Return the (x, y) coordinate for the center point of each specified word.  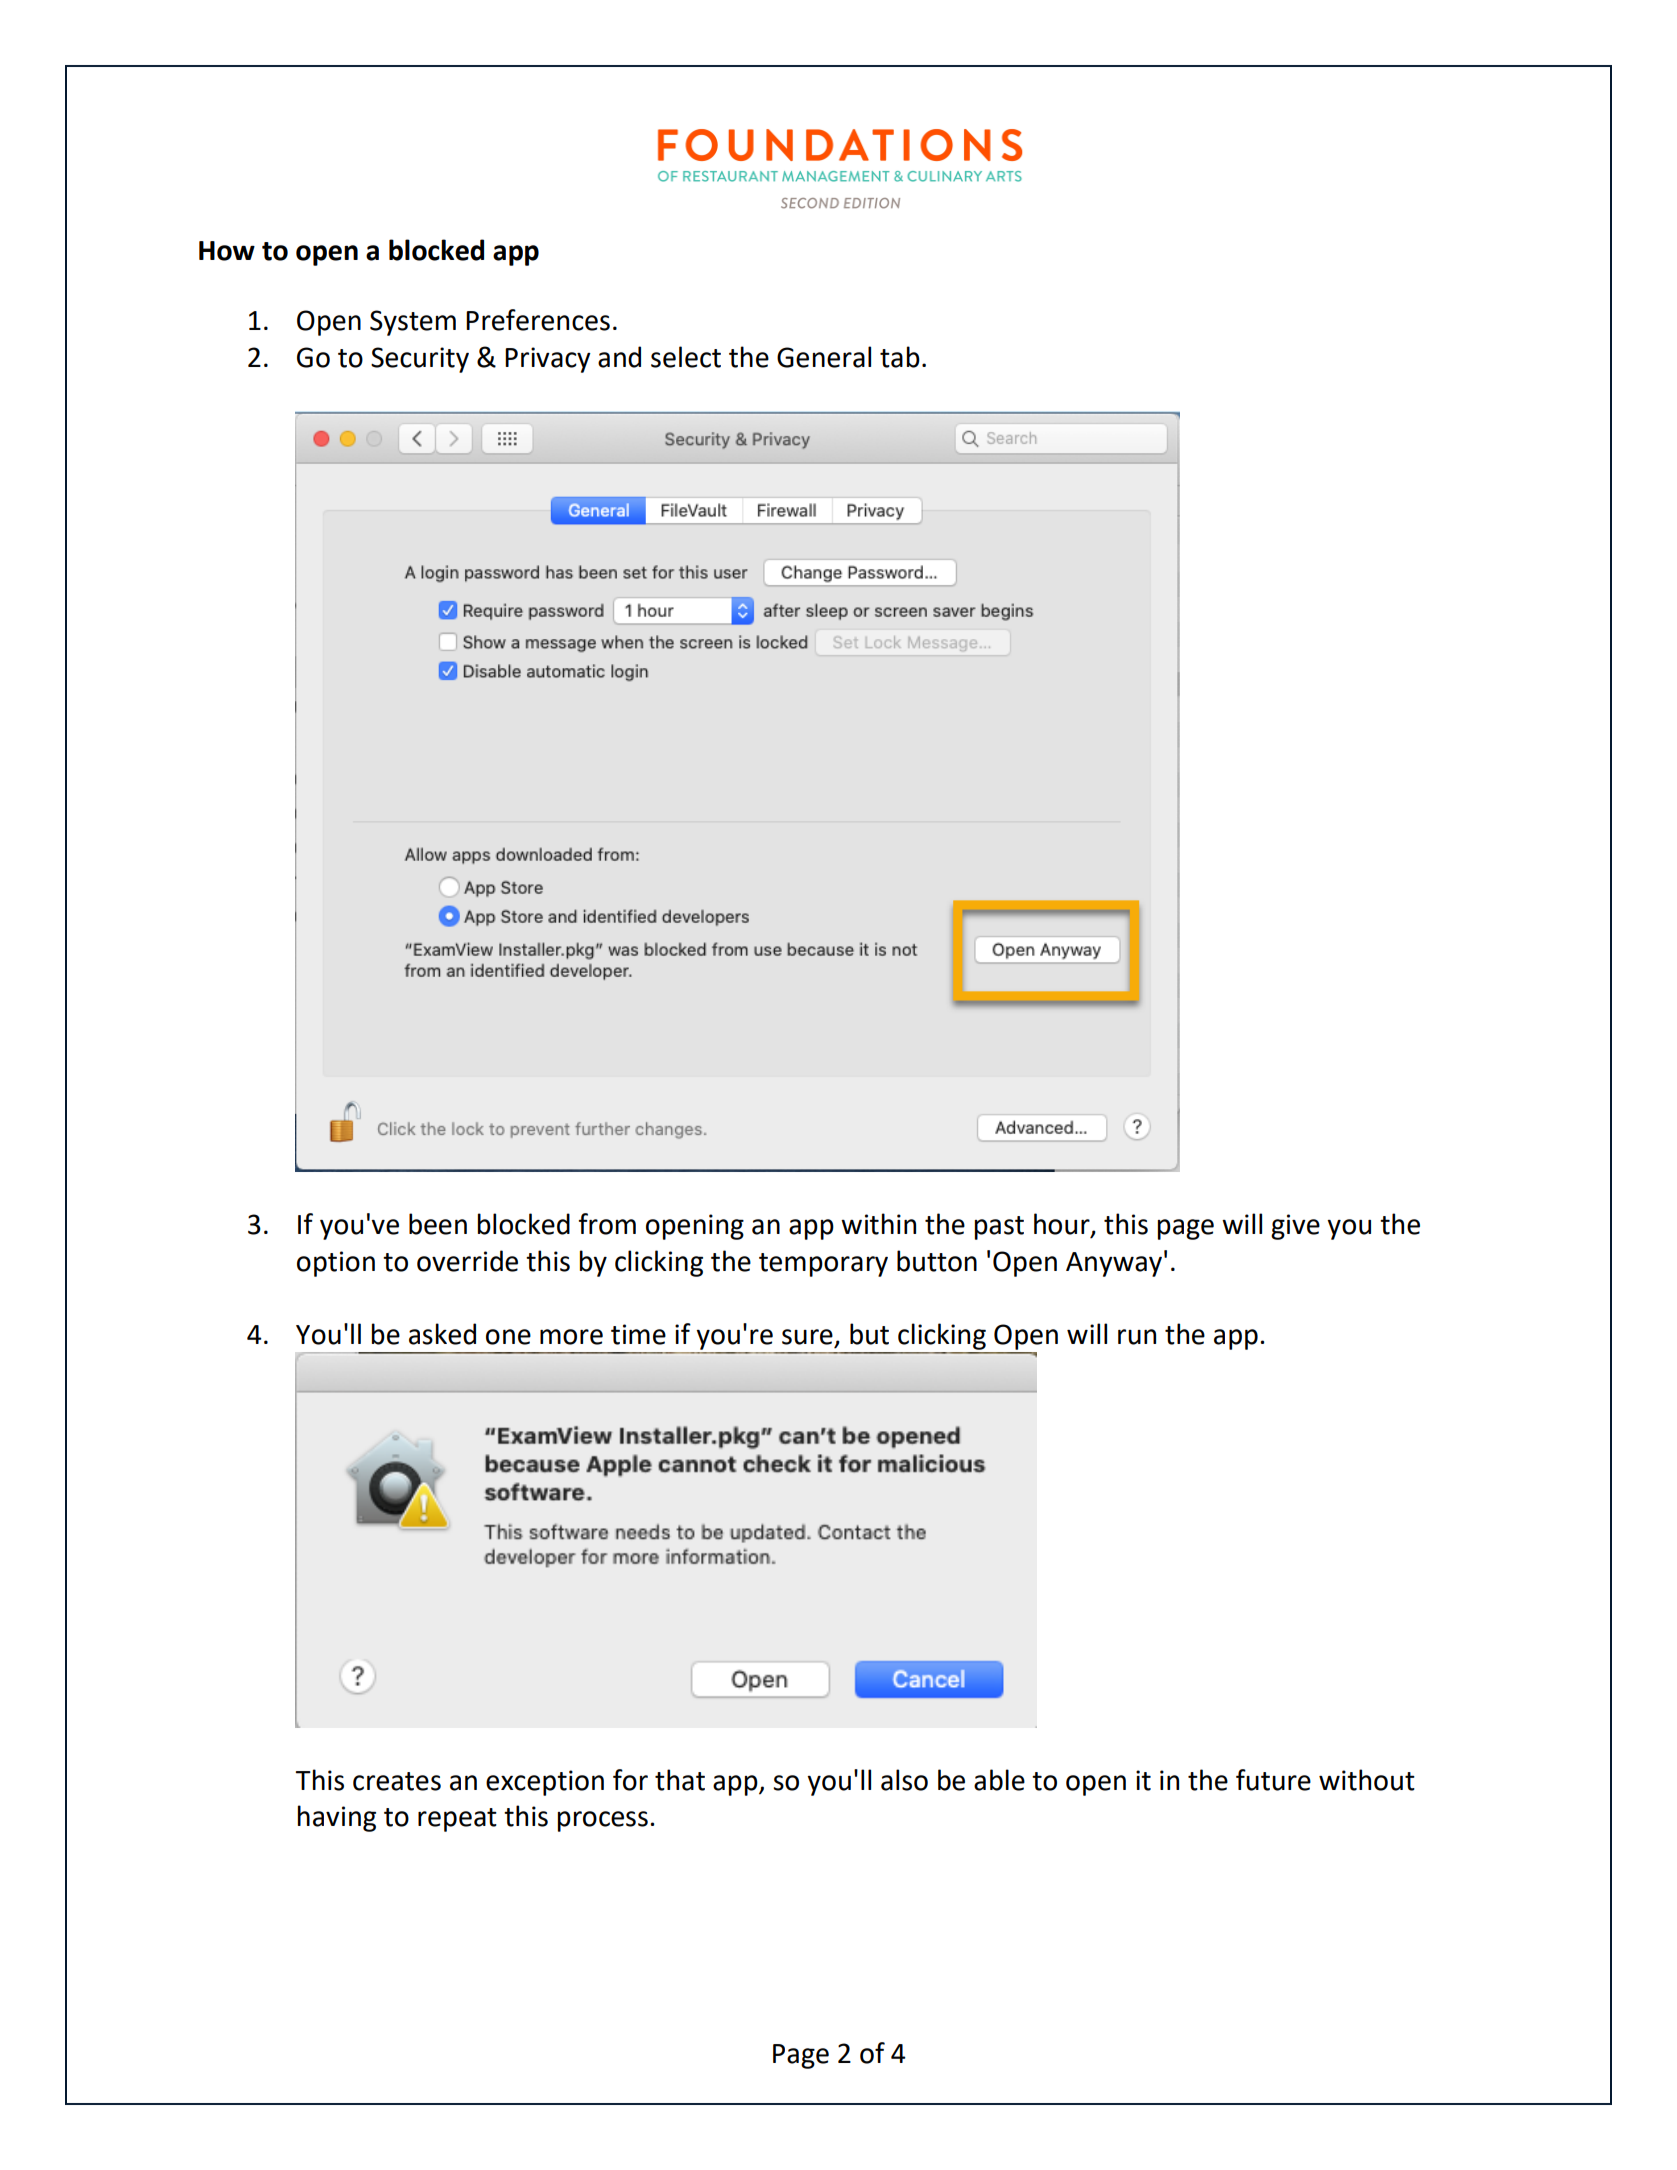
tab (900, 357)
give (1295, 1227)
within (878, 1224)
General (824, 357)
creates (397, 1781)
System (413, 323)
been (438, 1224)
